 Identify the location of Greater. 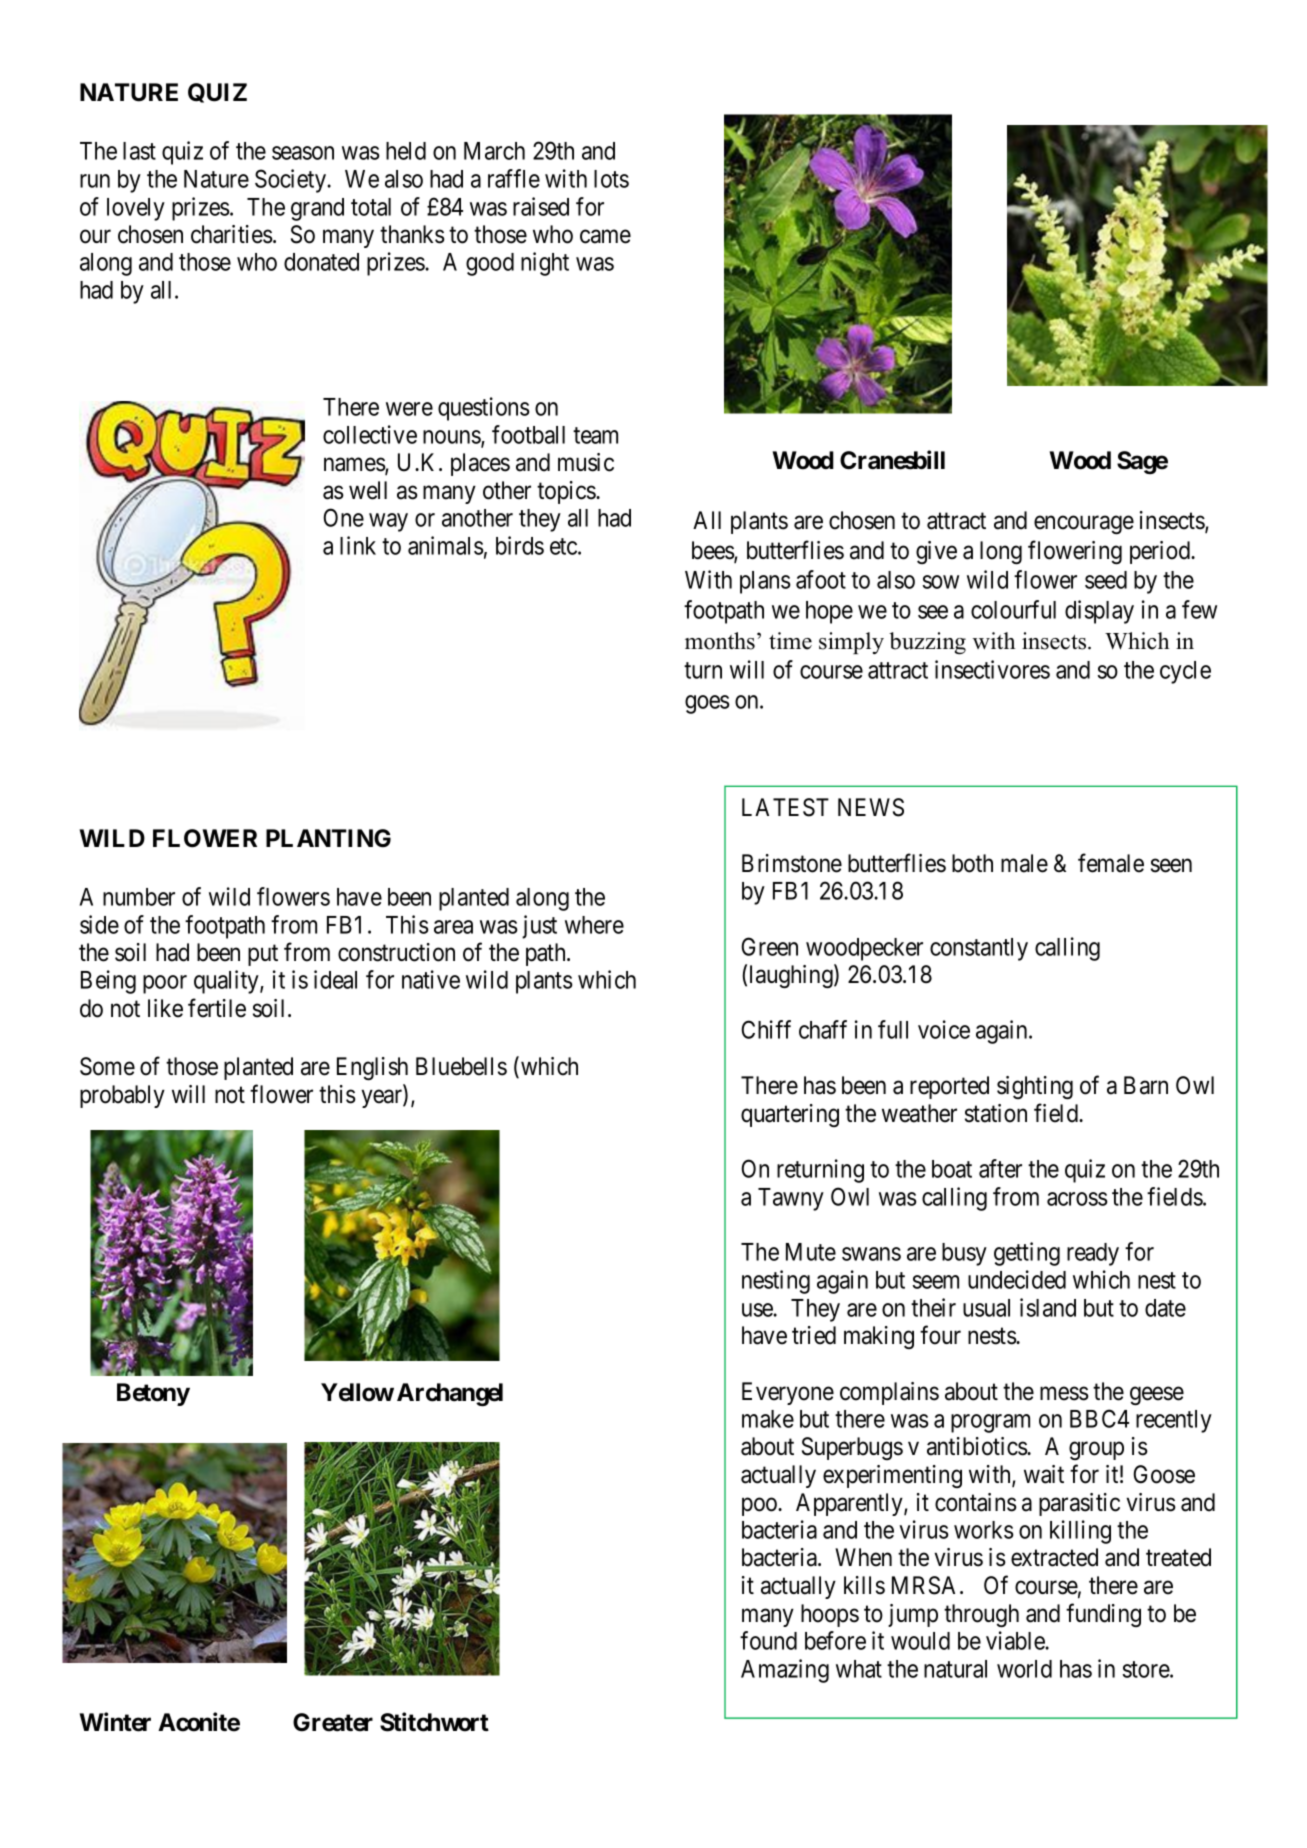
(333, 1722).
